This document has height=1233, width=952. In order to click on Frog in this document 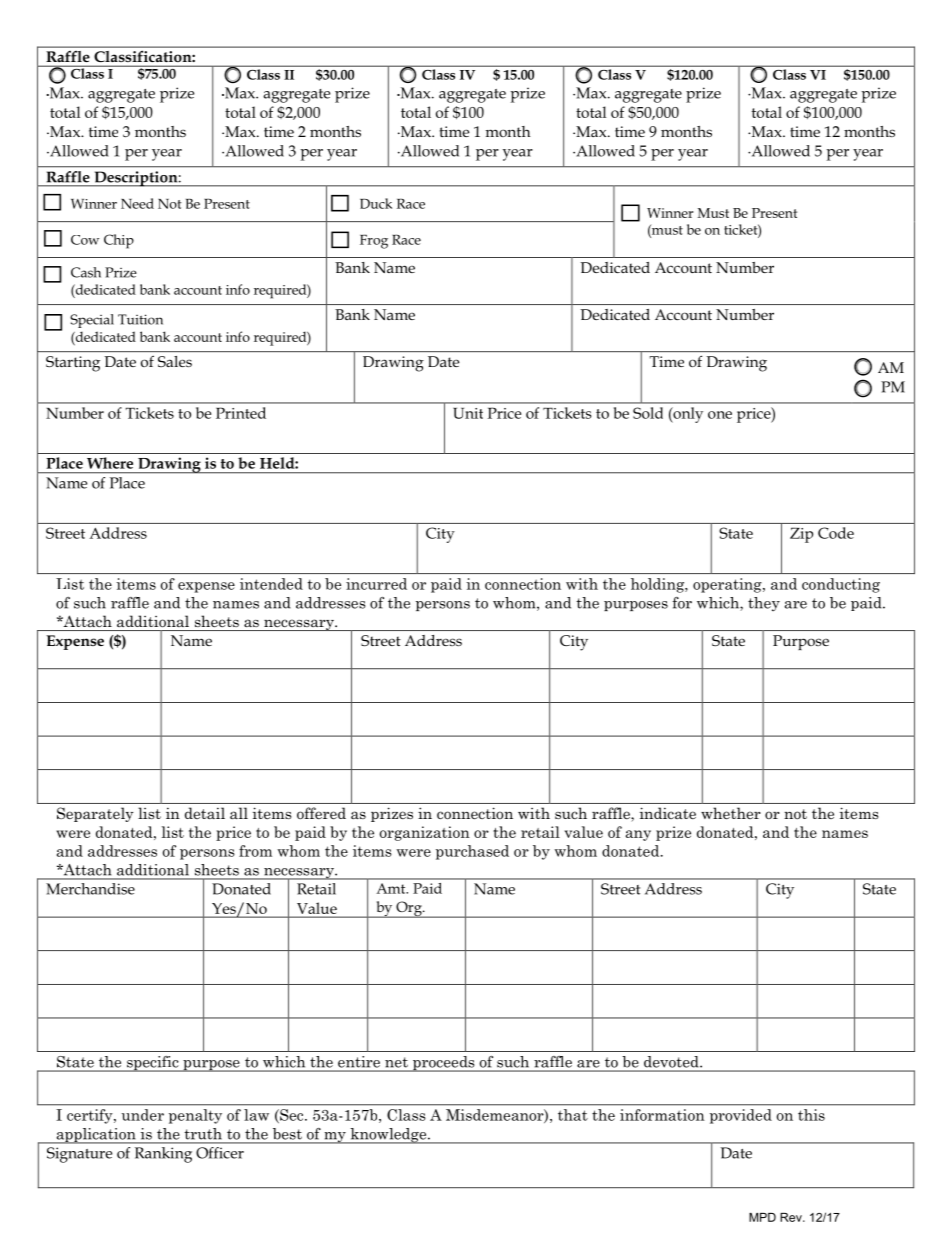, I will do `click(374, 241)`.
